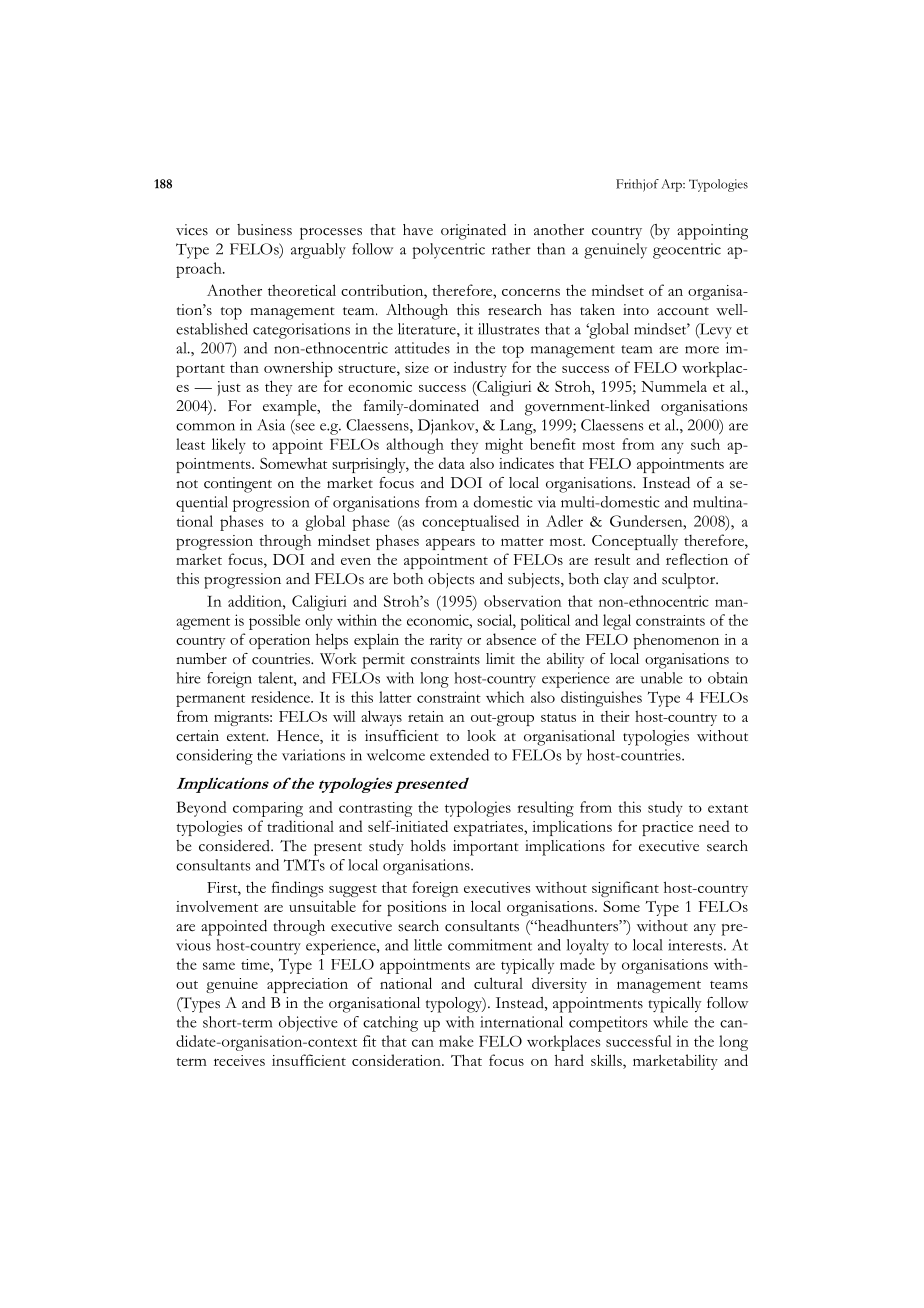 This document has height=1308, width=924. Describe the element at coordinates (452, 463) in the document. I see `data` at that location.
